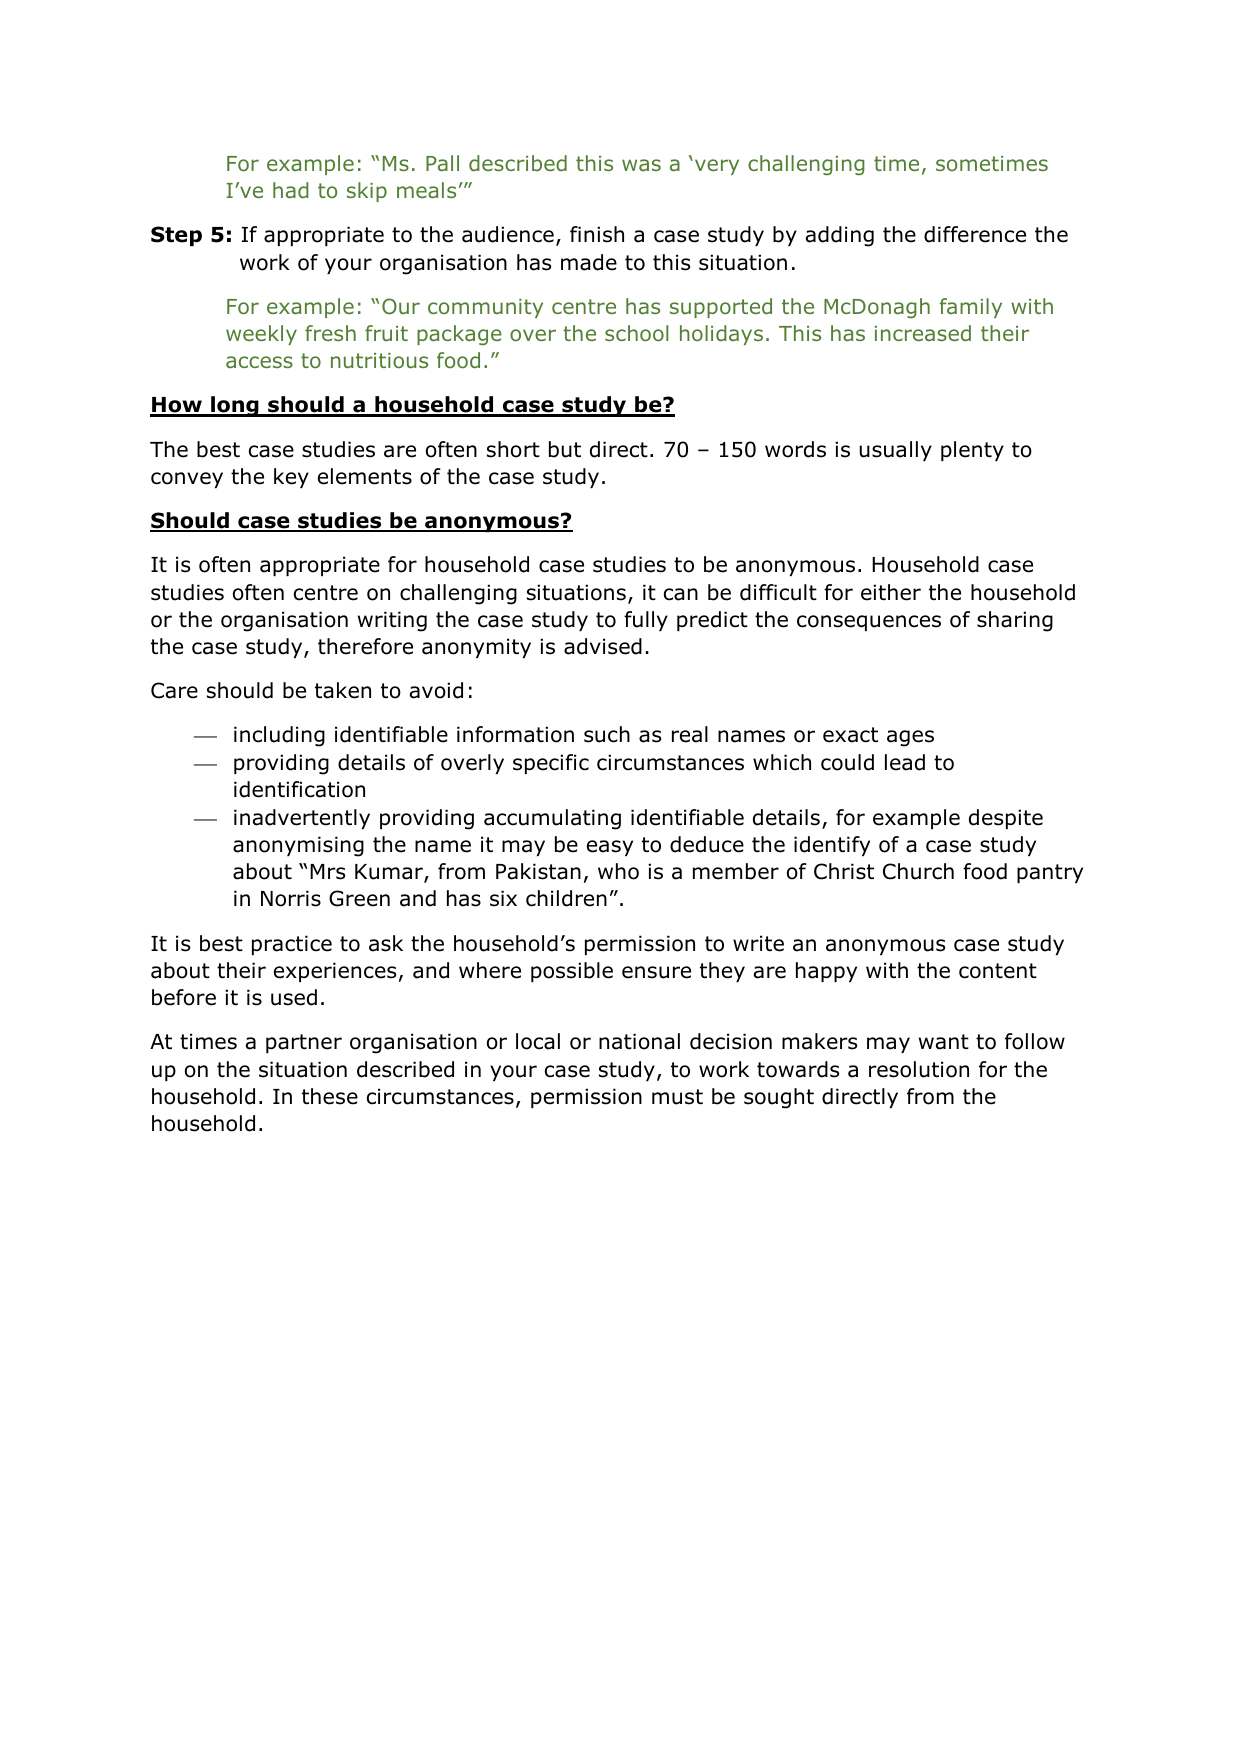 The width and height of the page is (1242, 1757). What do you see at coordinates (639, 1041) in the page?
I see `national` at bounding box center [639, 1041].
